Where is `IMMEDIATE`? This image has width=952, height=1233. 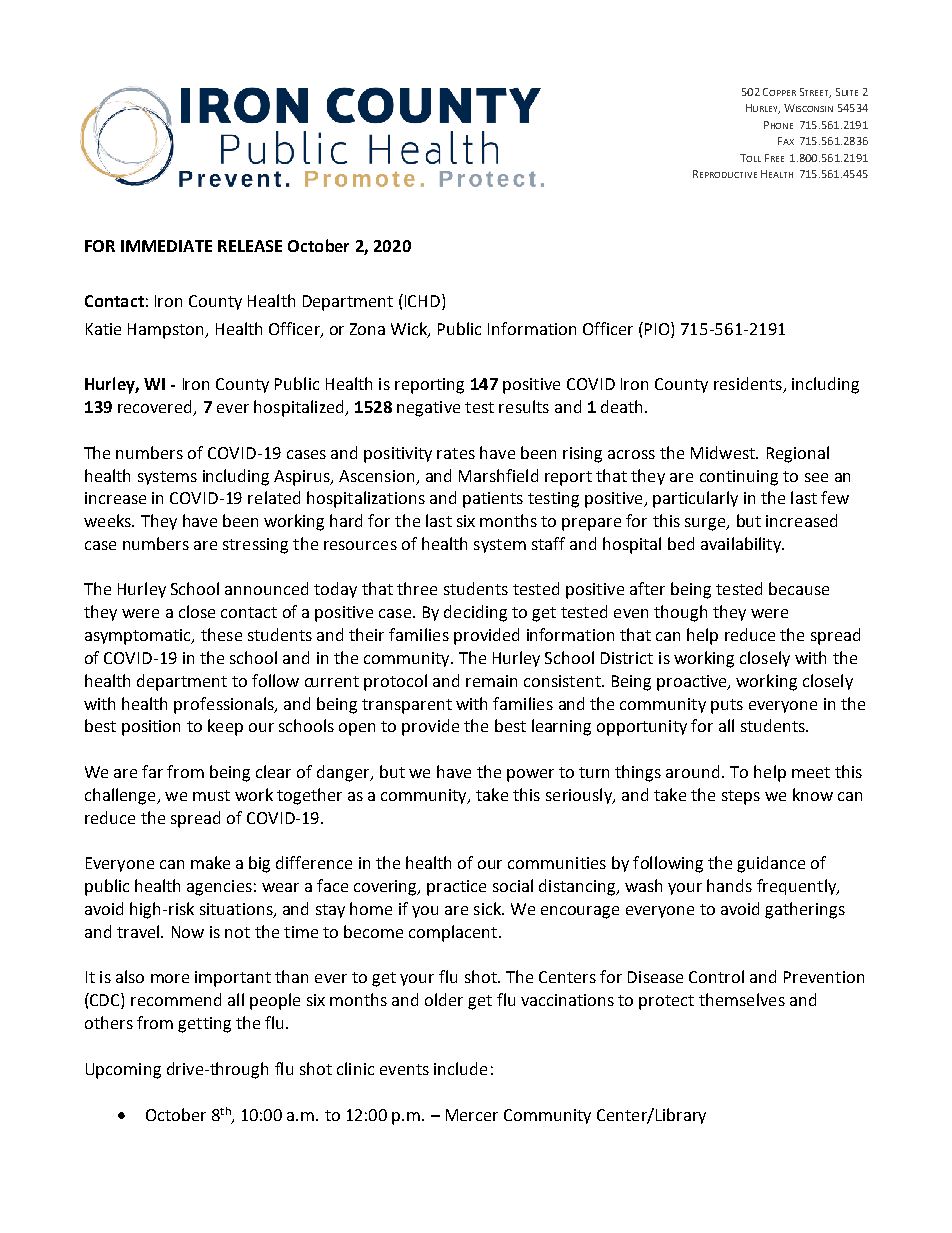
IMMEDIATE is located at coordinates (166, 246).
